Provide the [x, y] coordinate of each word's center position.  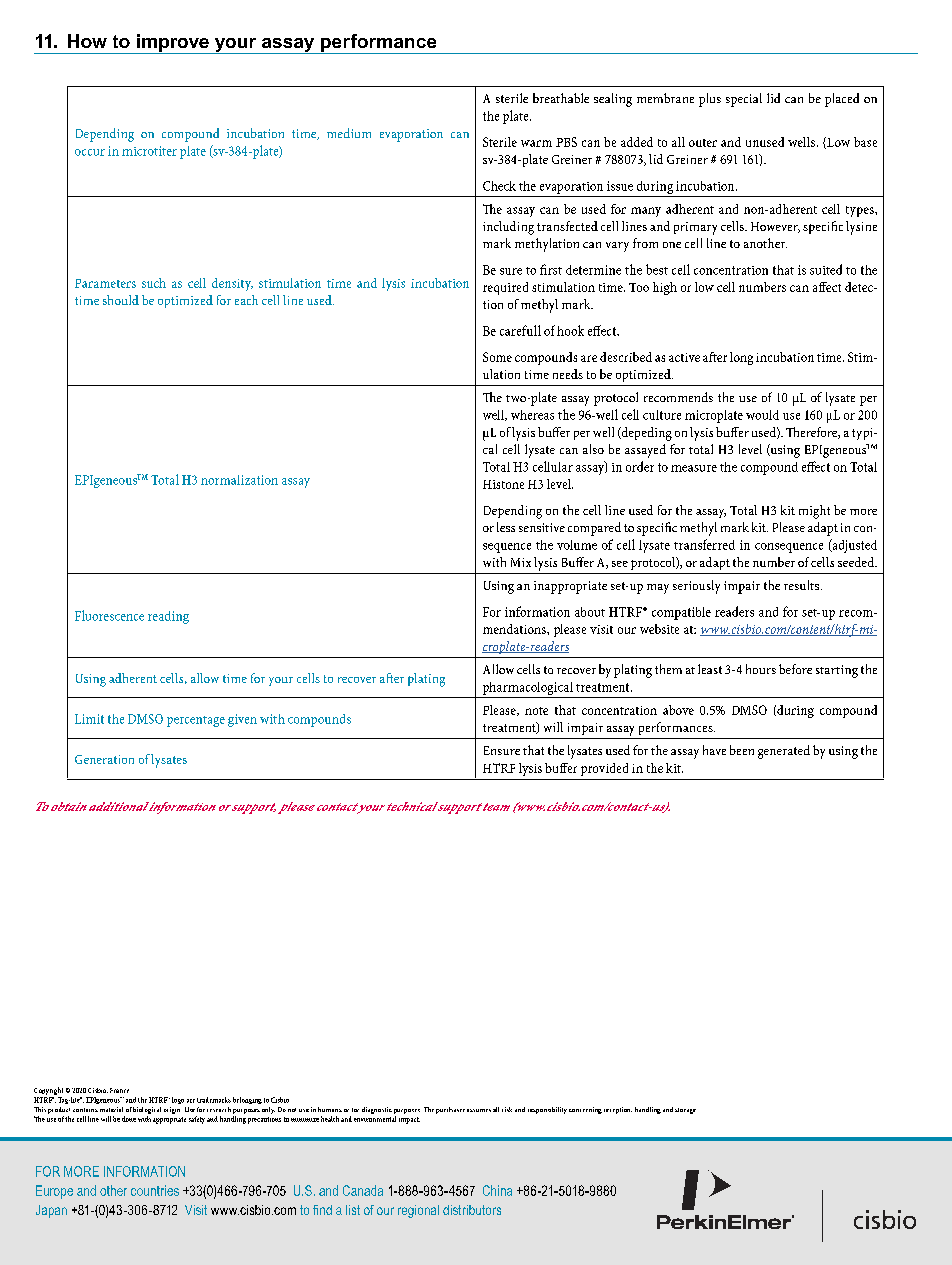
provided [604, 769]
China [497, 1190]
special [744, 100]
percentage [196, 721]
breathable [561, 98]
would [762, 415]
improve [172, 44]
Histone [503, 484]
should [121, 300]
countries [155, 1190]
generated [784, 752]
